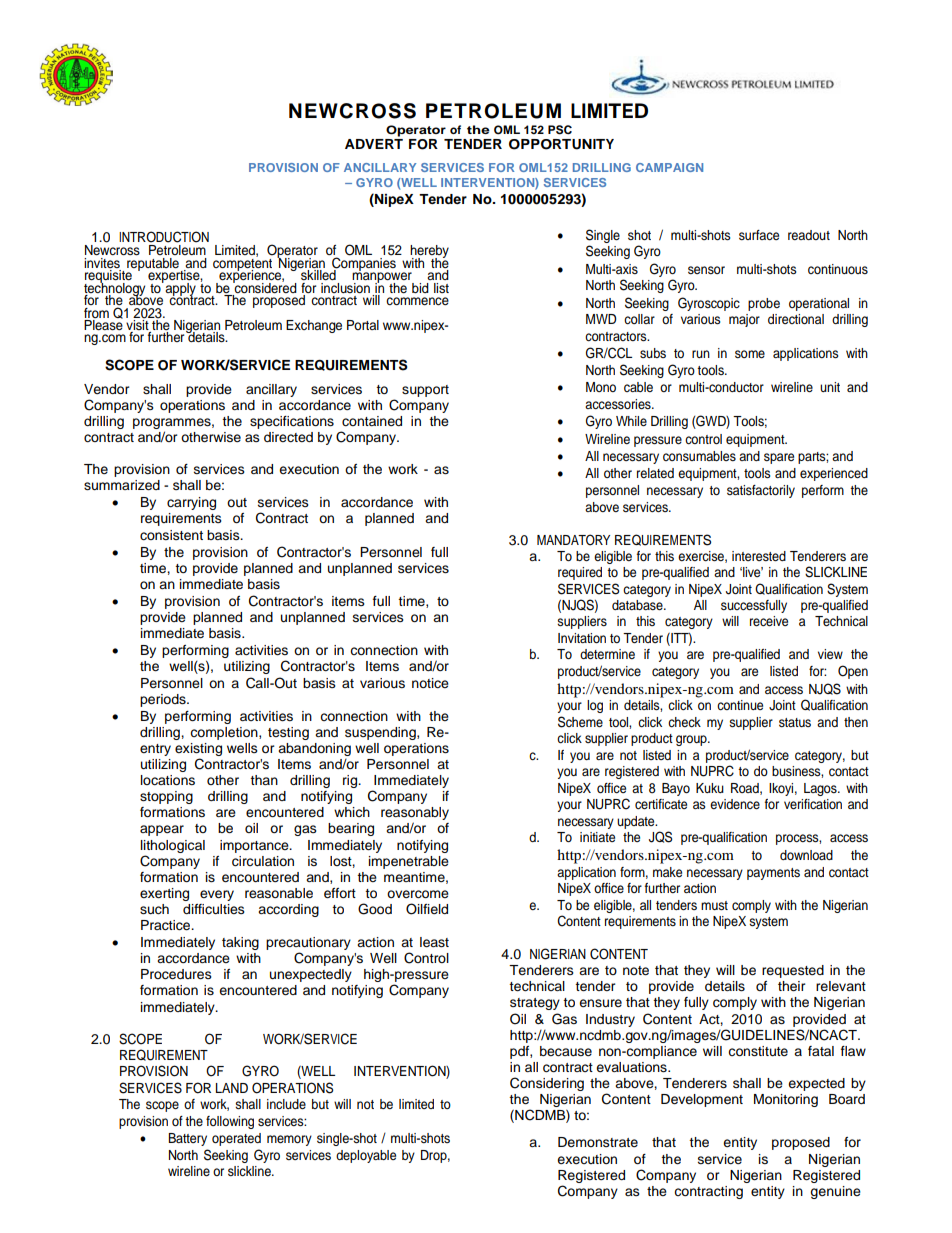 The height and width of the document is (1233, 952). I want to click on periods, so click(164, 700).
